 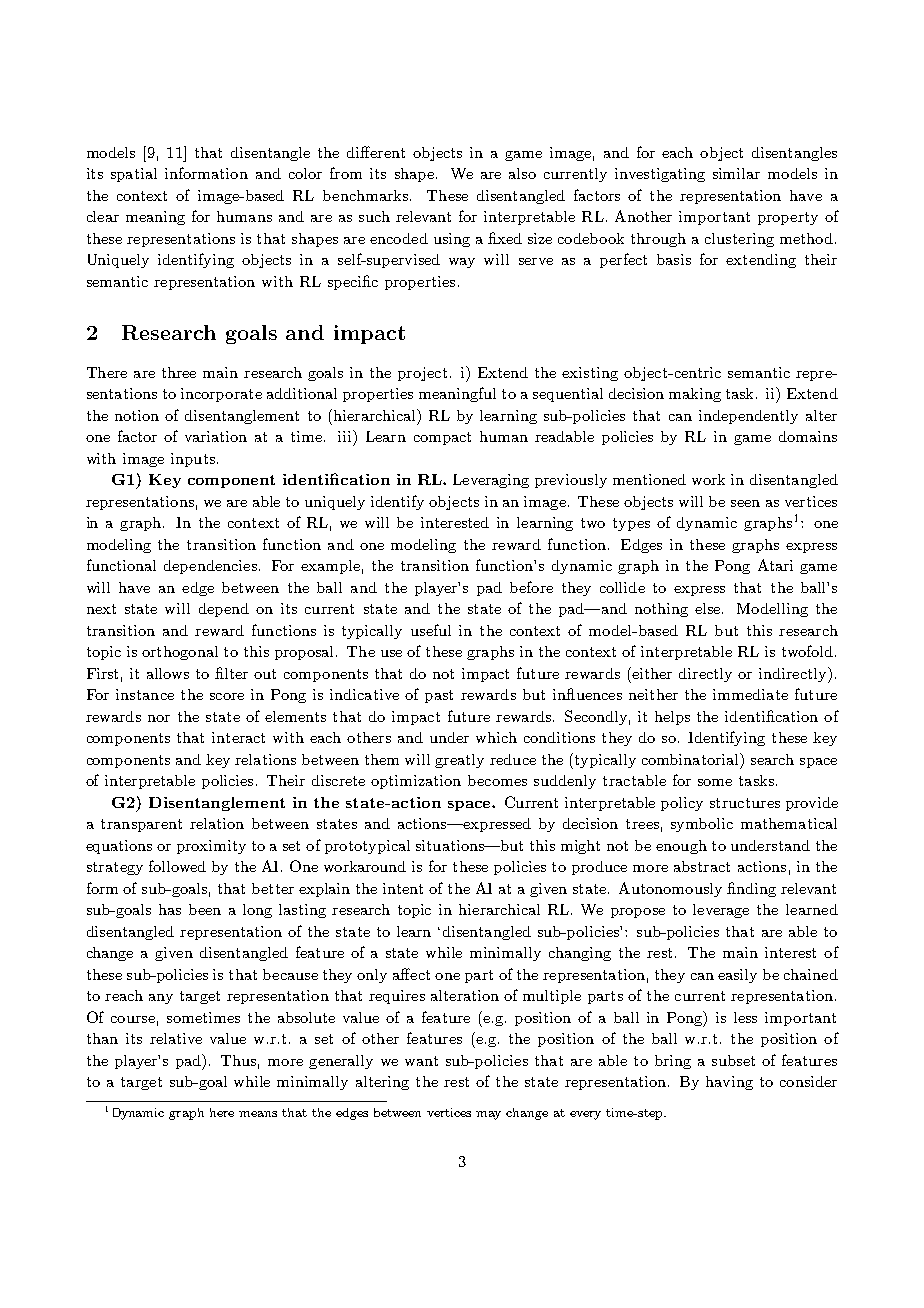 What do you see at coordinates (522, 173) in the document?
I see `also` at bounding box center [522, 173].
